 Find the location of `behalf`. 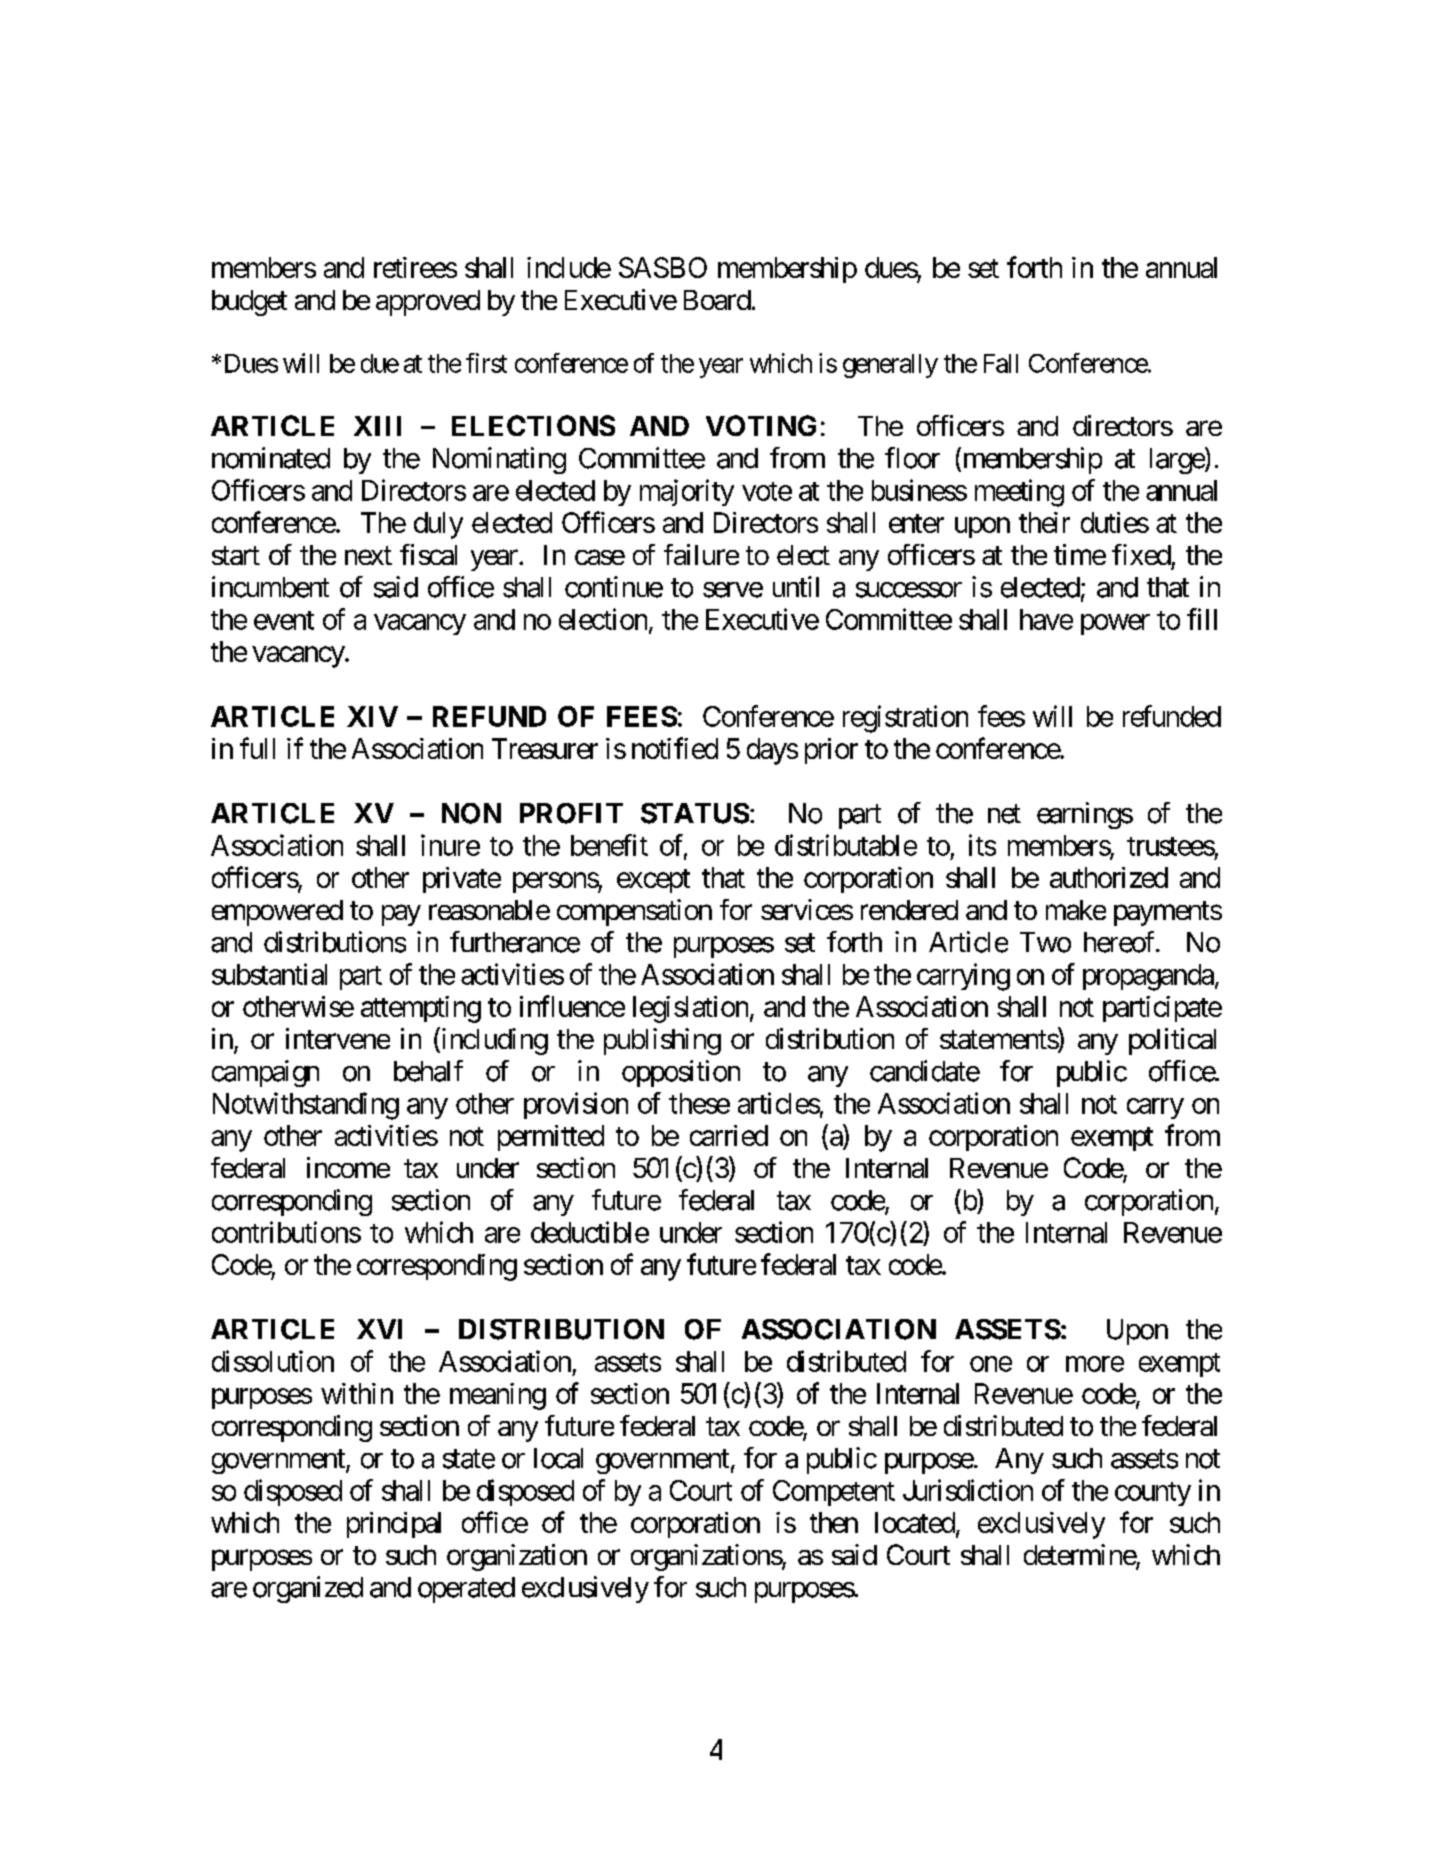

behalf is located at coordinates (428, 1071).
